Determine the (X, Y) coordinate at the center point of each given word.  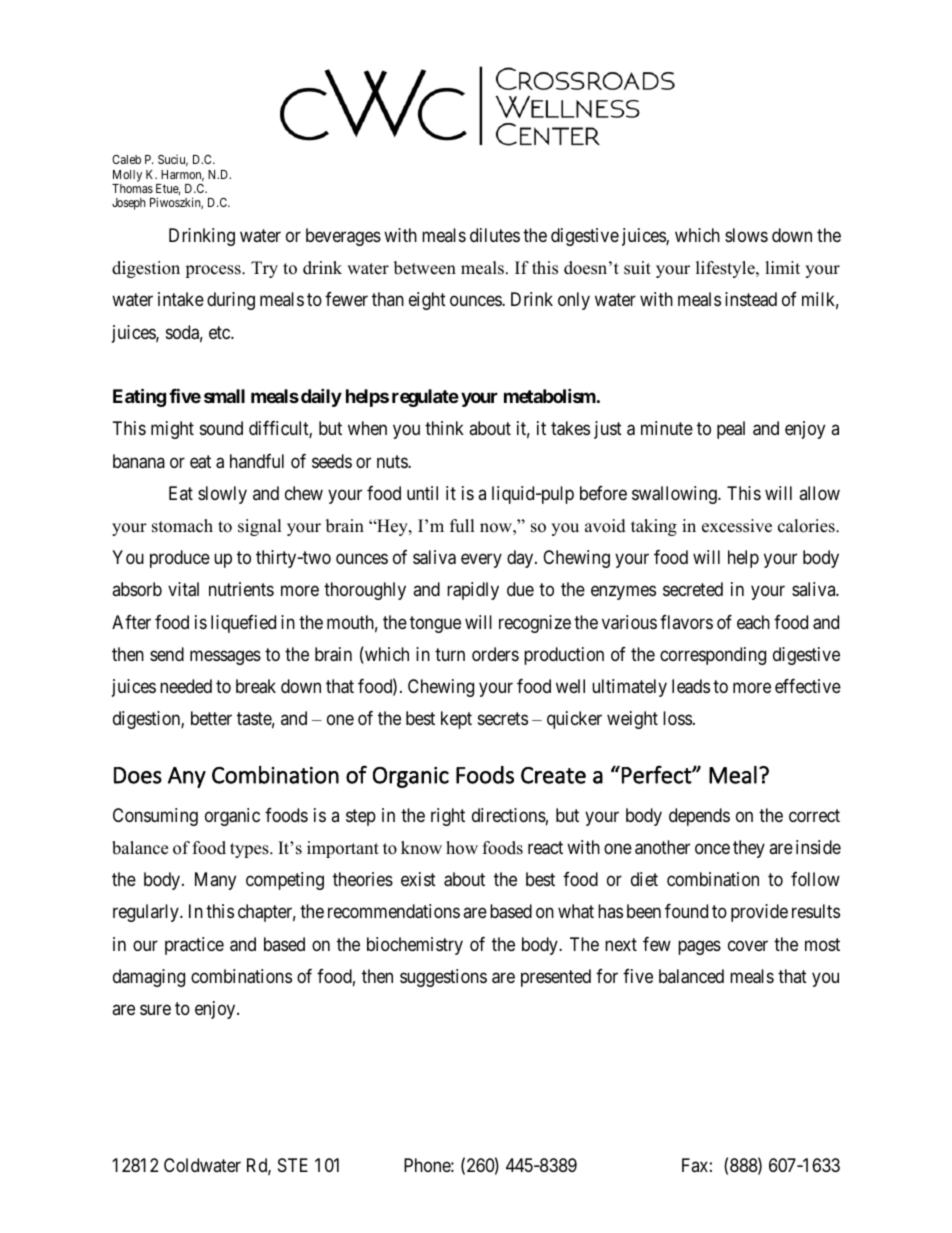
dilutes (495, 235)
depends (699, 817)
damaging (149, 978)
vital (183, 589)
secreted (693, 589)
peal (731, 430)
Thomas (132, 188)
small (224, 396)
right (448, 817)
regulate (425, 398)
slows (746, 235)
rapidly (473, 591)
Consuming (155, 817)
